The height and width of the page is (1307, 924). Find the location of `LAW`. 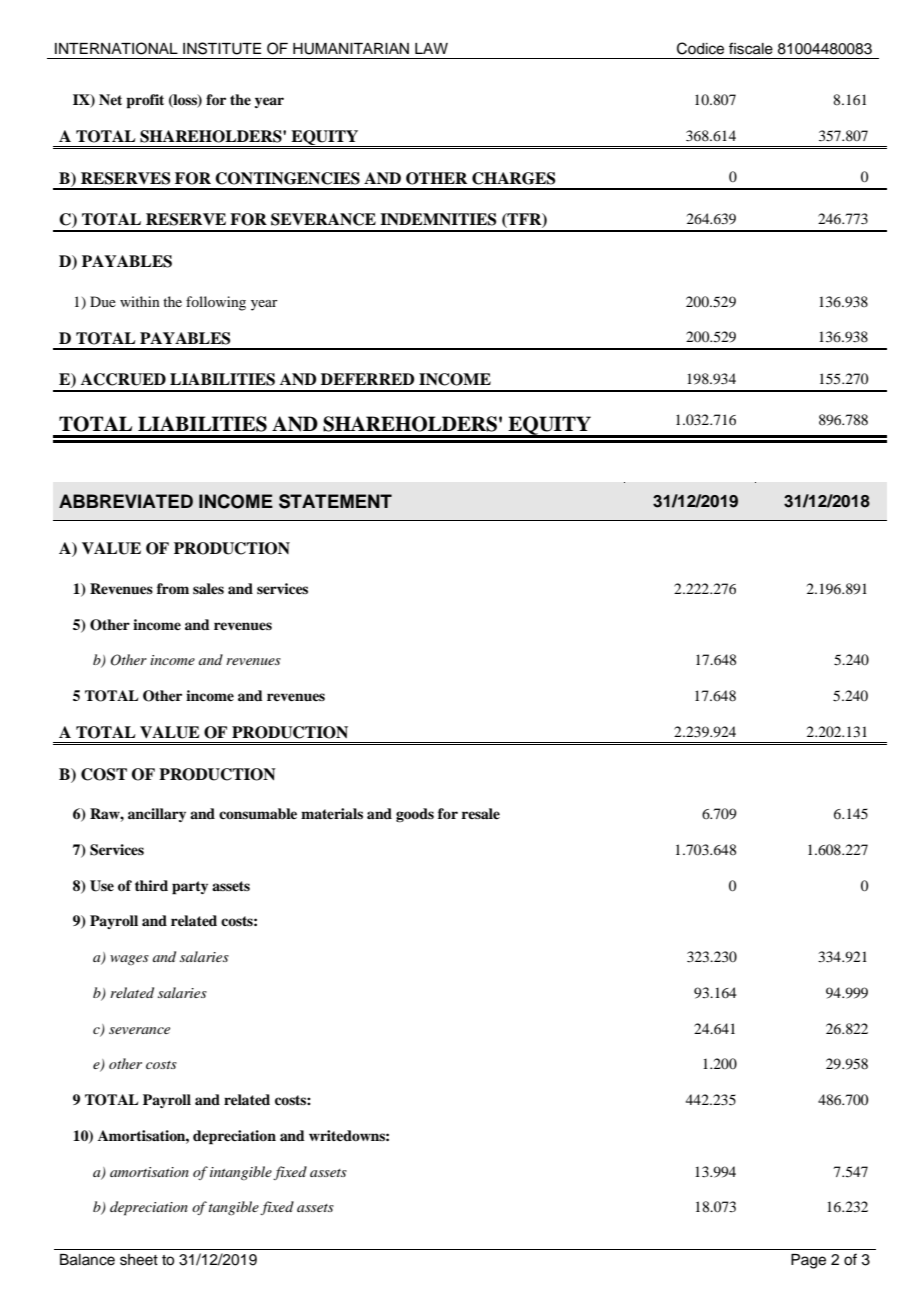

LAW is located at coordinates (431, 48).
